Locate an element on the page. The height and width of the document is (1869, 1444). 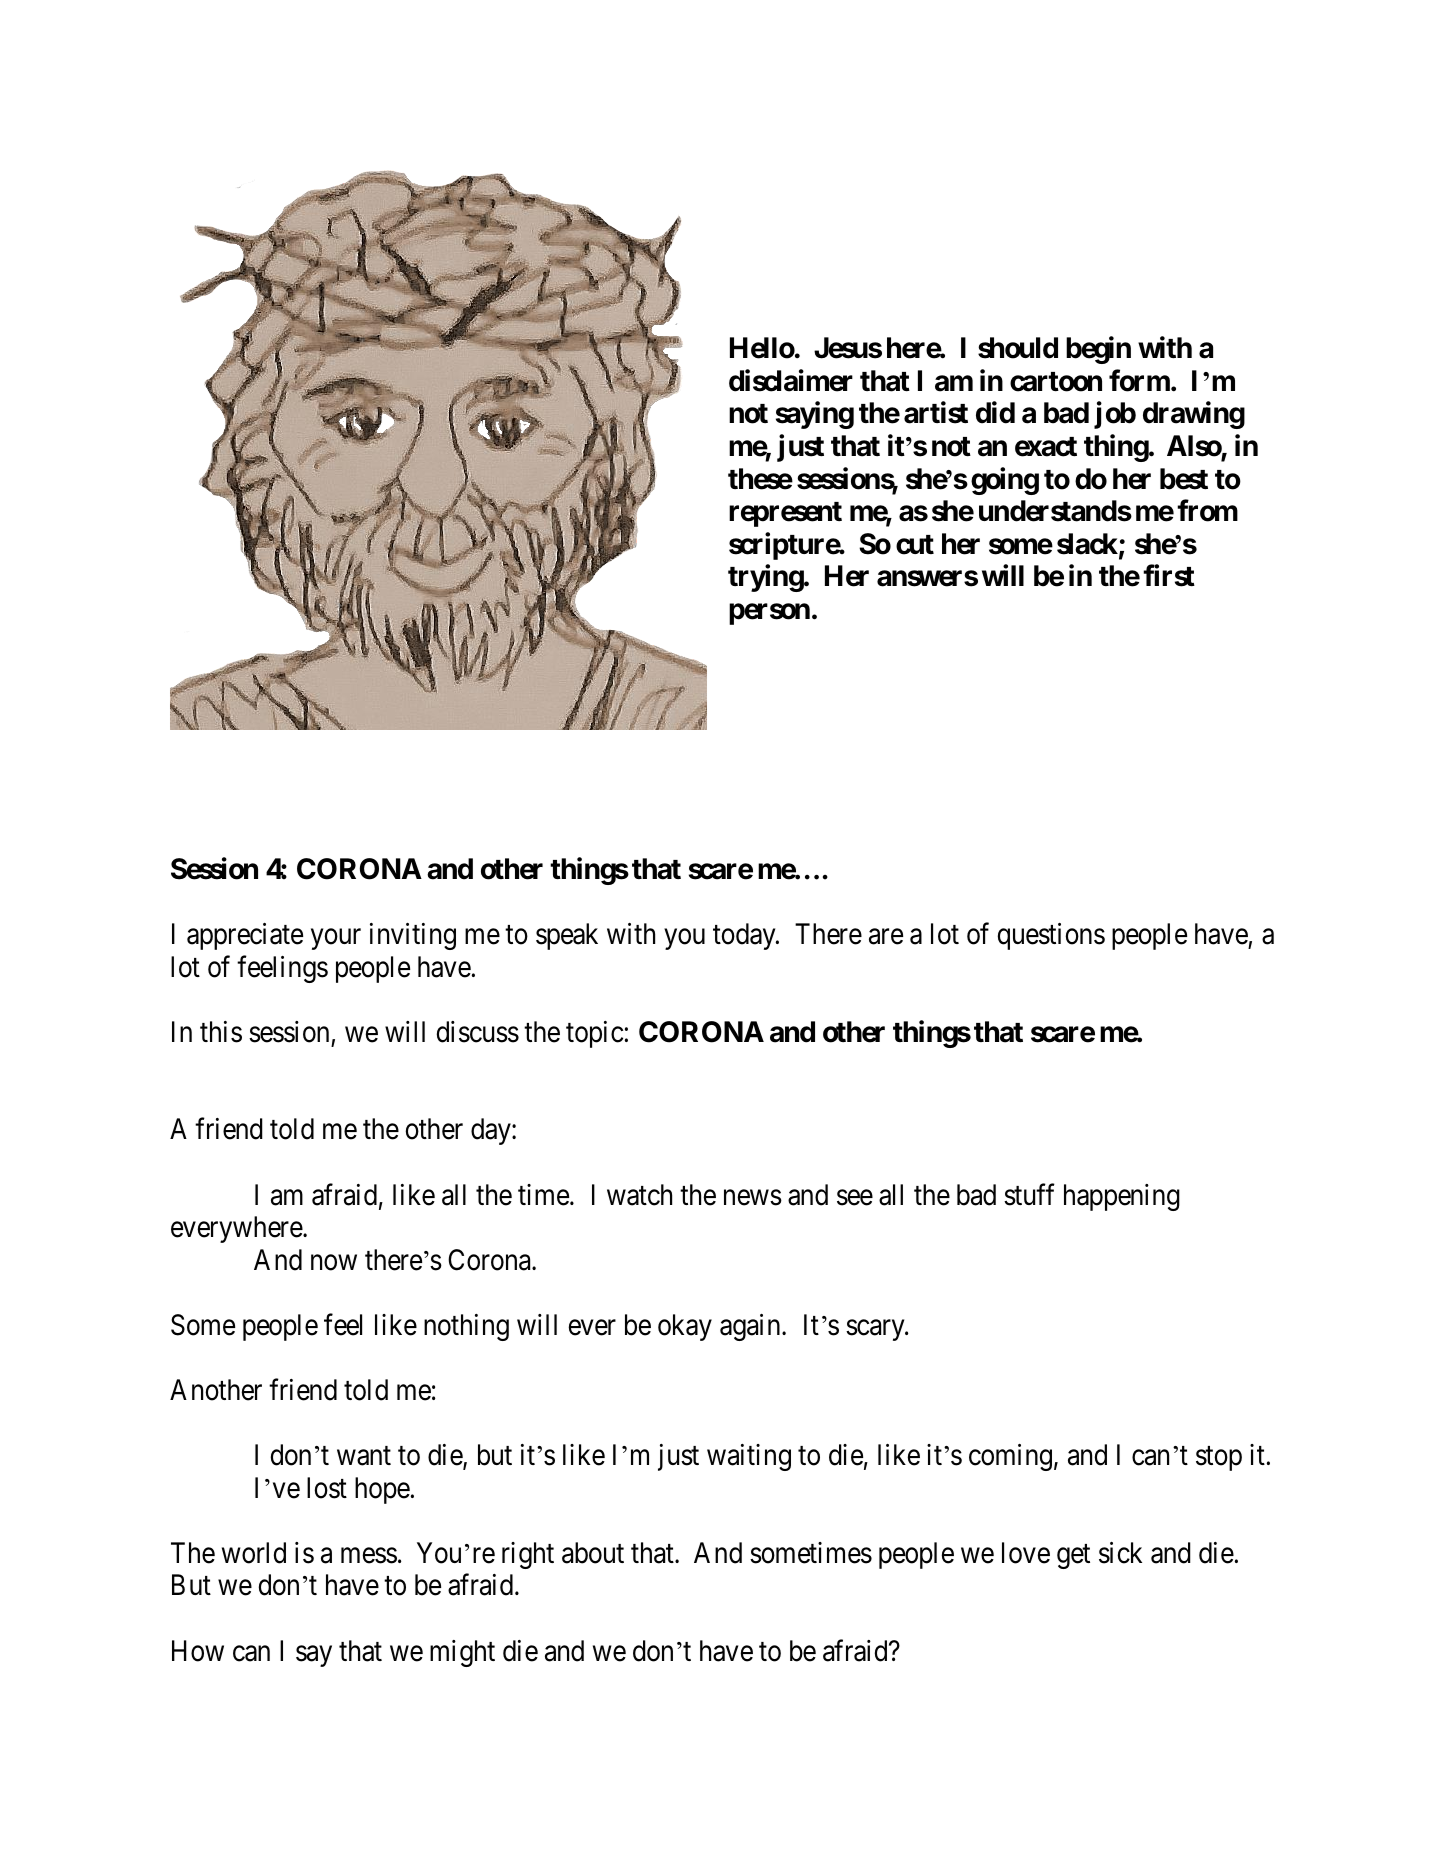
okay is located at coordinates (685, 1327).
